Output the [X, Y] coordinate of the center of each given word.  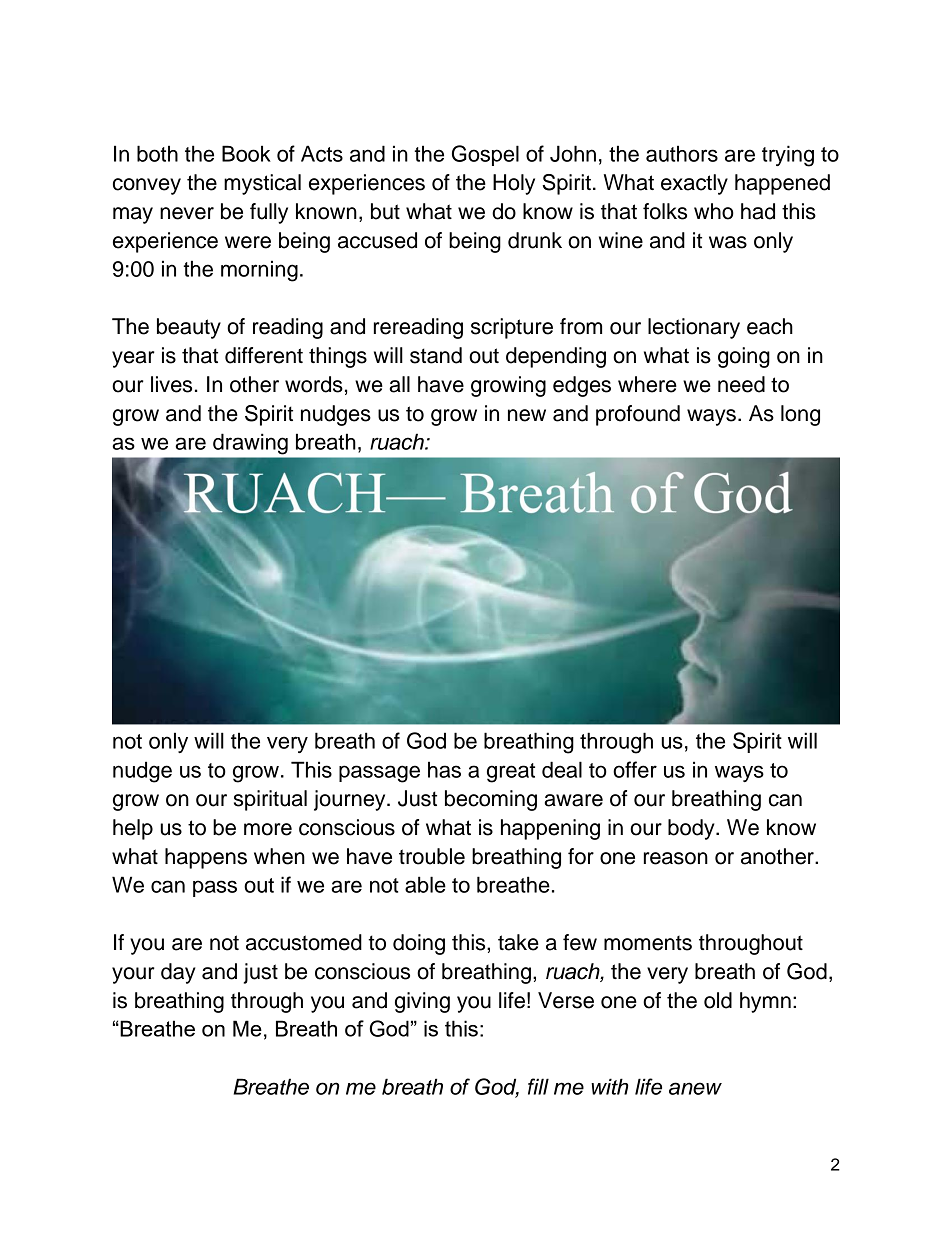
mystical [262, 184]
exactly [694, 184]
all [399, 384]
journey [351, 800]
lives [171, 384]
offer [635, 769]
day [178, 973]
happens [206, 858]
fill [538, 1086]
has [444, 769]
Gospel [485, 155]
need [741, 384]
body [692, 829]
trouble [432, 856]
